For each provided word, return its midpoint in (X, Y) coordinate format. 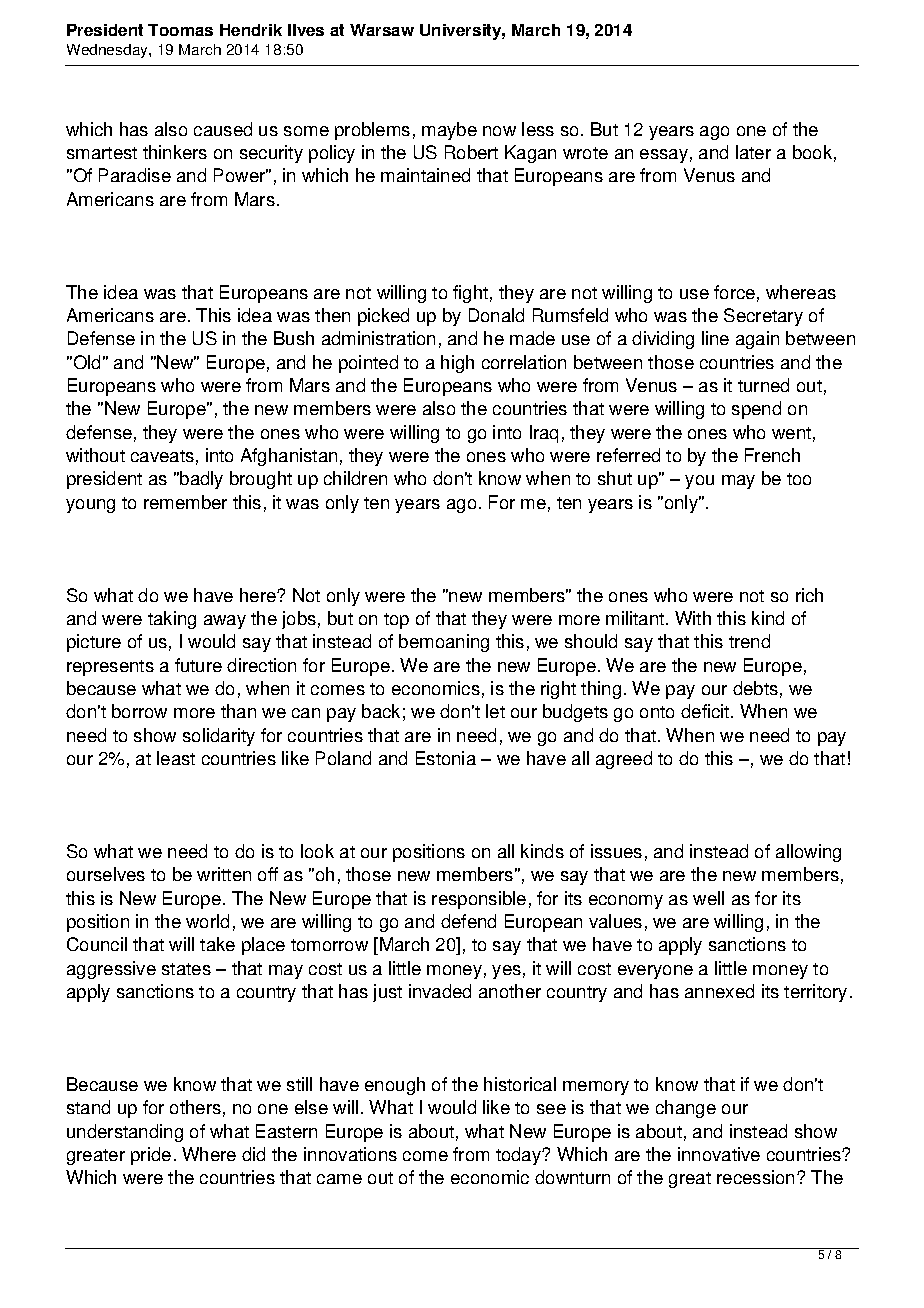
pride (151, 1156)
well (708, 898)
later (753, 152)
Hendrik (251, 30)
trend (749, 641)
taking (172, 620)
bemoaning (444, 643)
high (457, 364)
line (715, 338)
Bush (294, 338)
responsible (479, 900)
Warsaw (382, 30)
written (224, 874)
